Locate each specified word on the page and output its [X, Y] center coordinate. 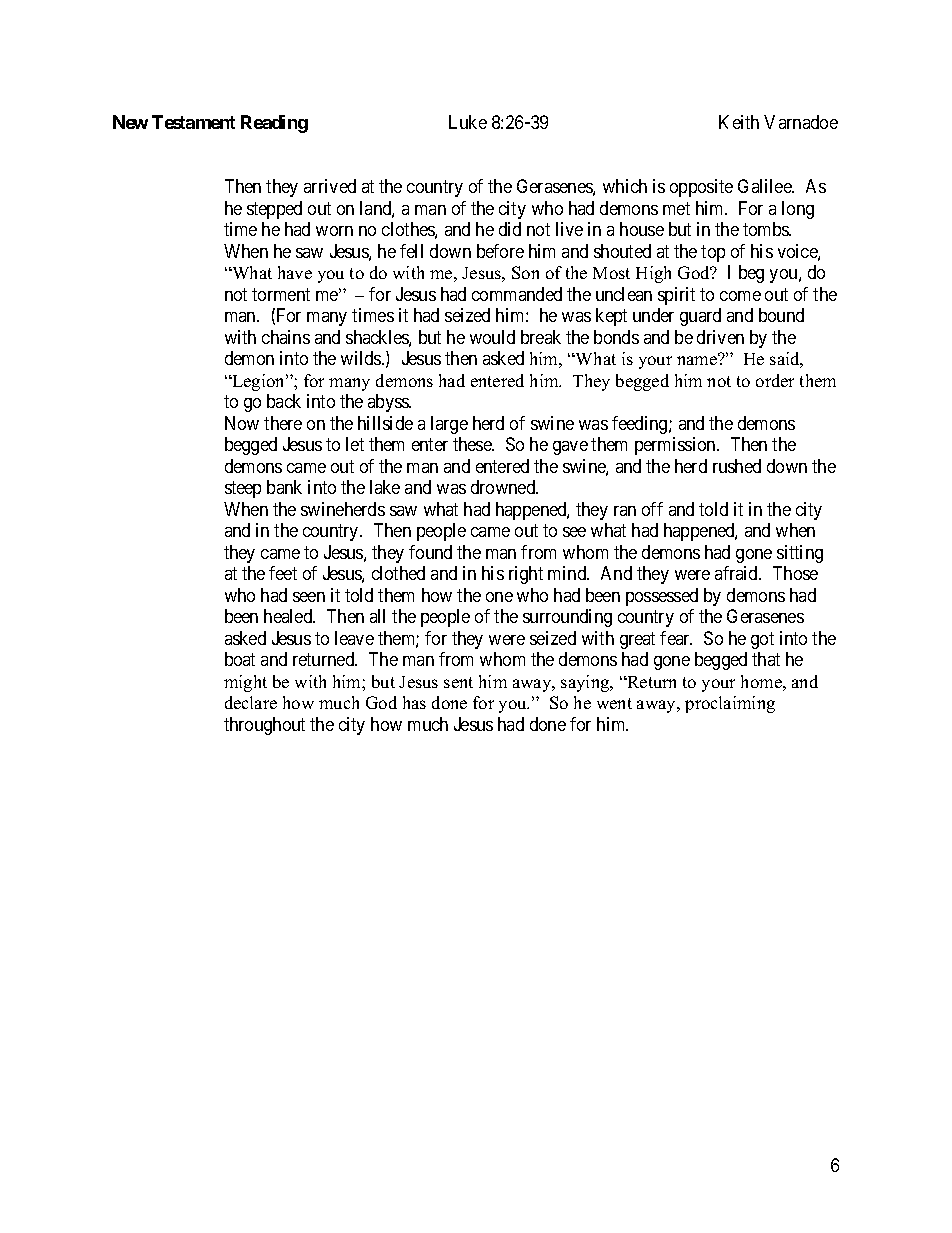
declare [251, 702]
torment [281, 294]
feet [283, 573]
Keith [739, 122]
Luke [468, 122]
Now [242, 423]
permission [676, 446]
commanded [517, 294]
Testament [193, 122]
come [740, 296]
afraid [738, 573]
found [430, 552]
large [449, 425]
